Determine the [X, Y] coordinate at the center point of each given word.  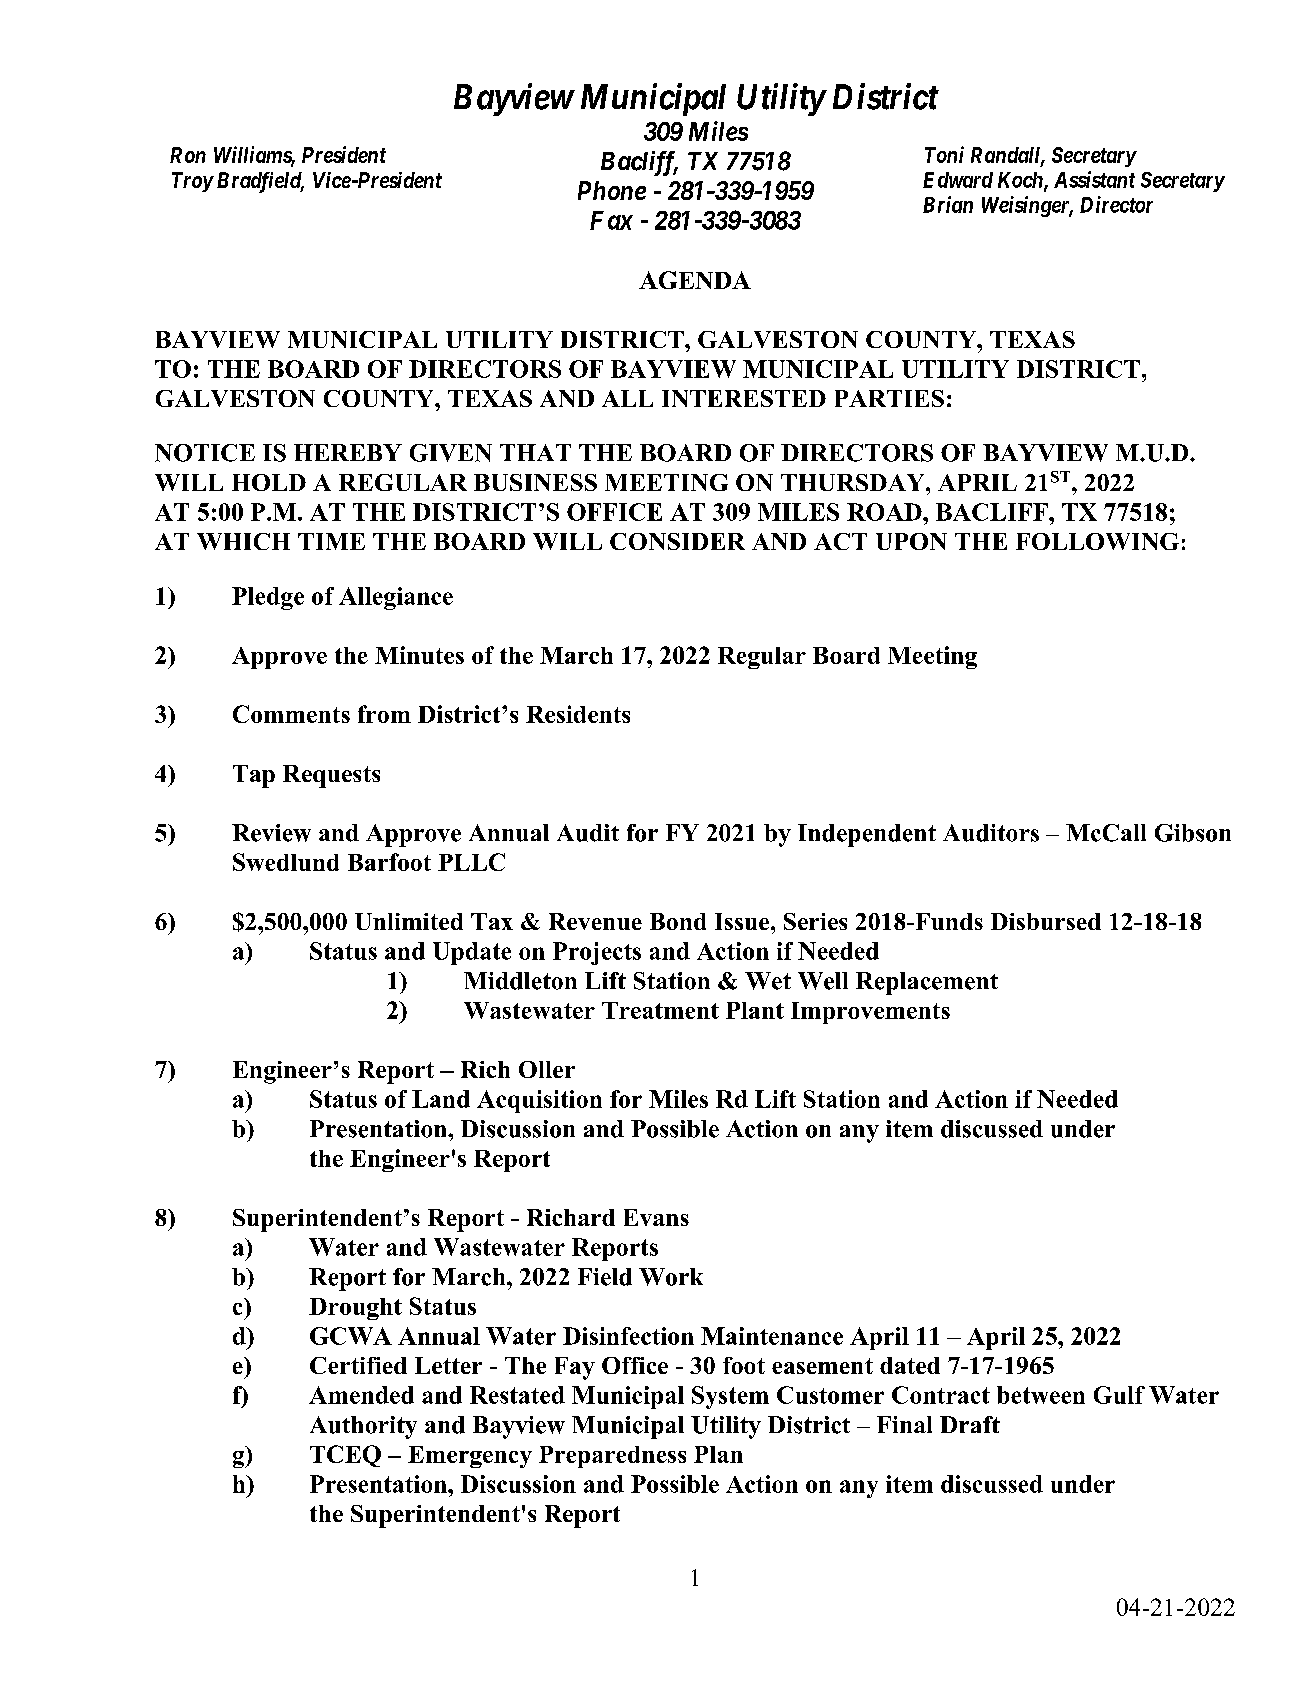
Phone [612, 190]
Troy [192, 182]
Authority [363, 1427]
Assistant [1094, 179]
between [1041, 1395]
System [730, 1397]
